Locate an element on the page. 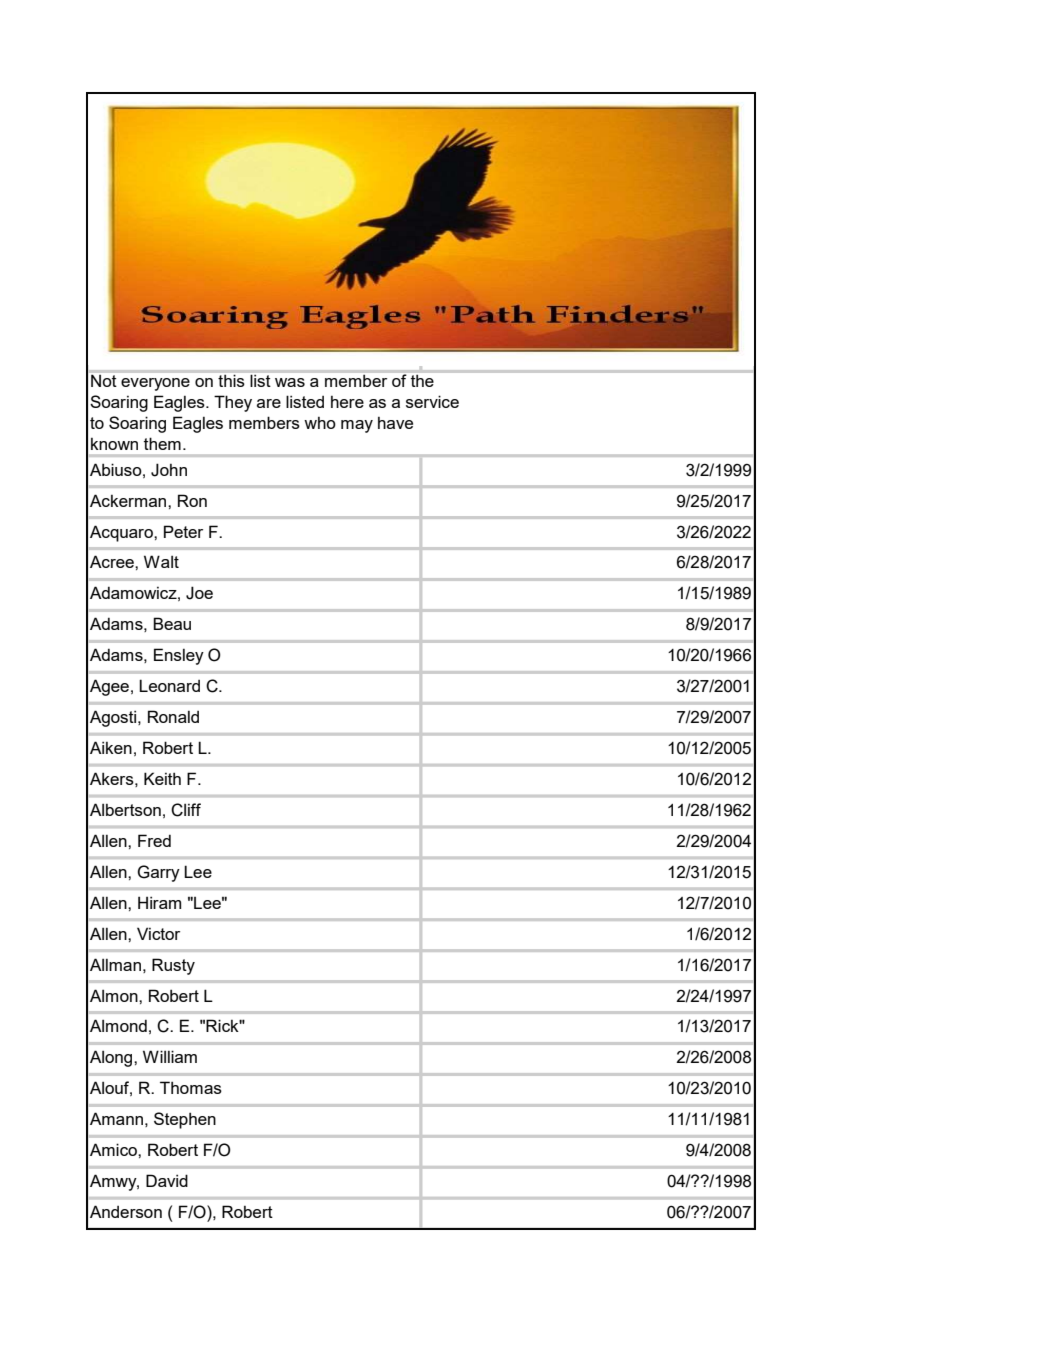 This document has width=1045, height=1352. Hiram is located at coordinates (159, 902).
